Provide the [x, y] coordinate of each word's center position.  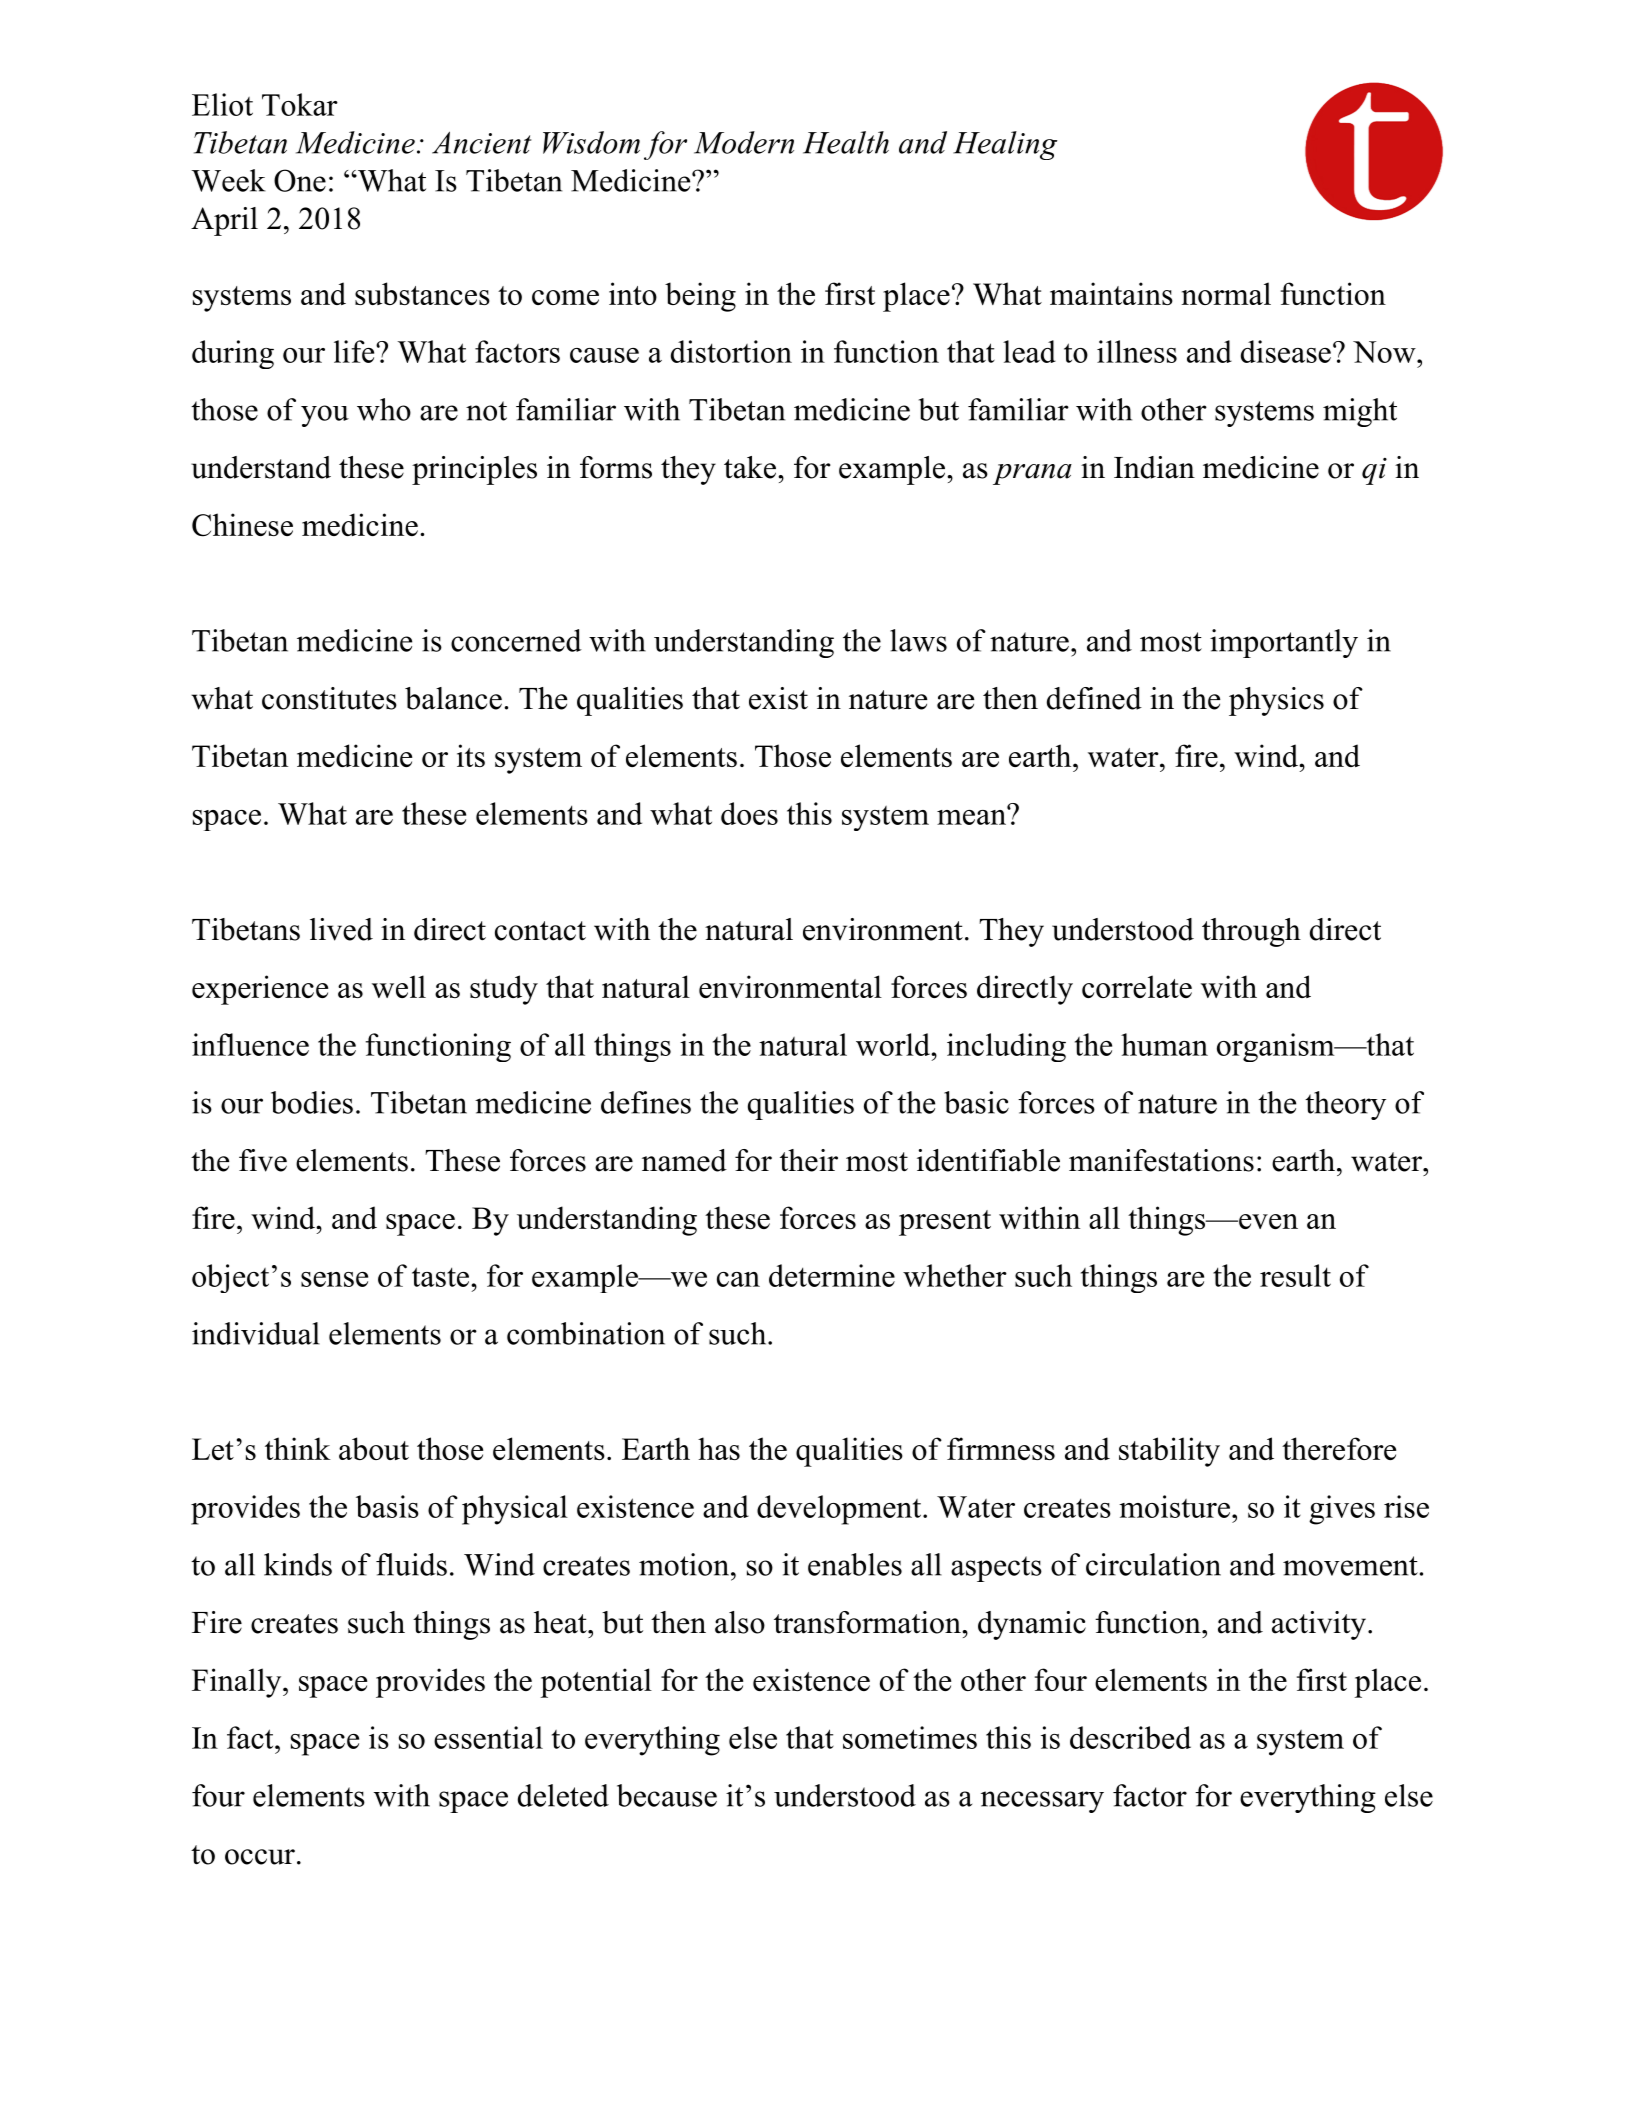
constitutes [329, 698]
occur [260, 1857]
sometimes [910, 1737]
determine [832, 1275]
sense [334, 1279]
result [1295, 1275]
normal [1226, 293]
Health [846, 142]
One [300, 180]
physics [1276, 701]
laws [918, 640]
